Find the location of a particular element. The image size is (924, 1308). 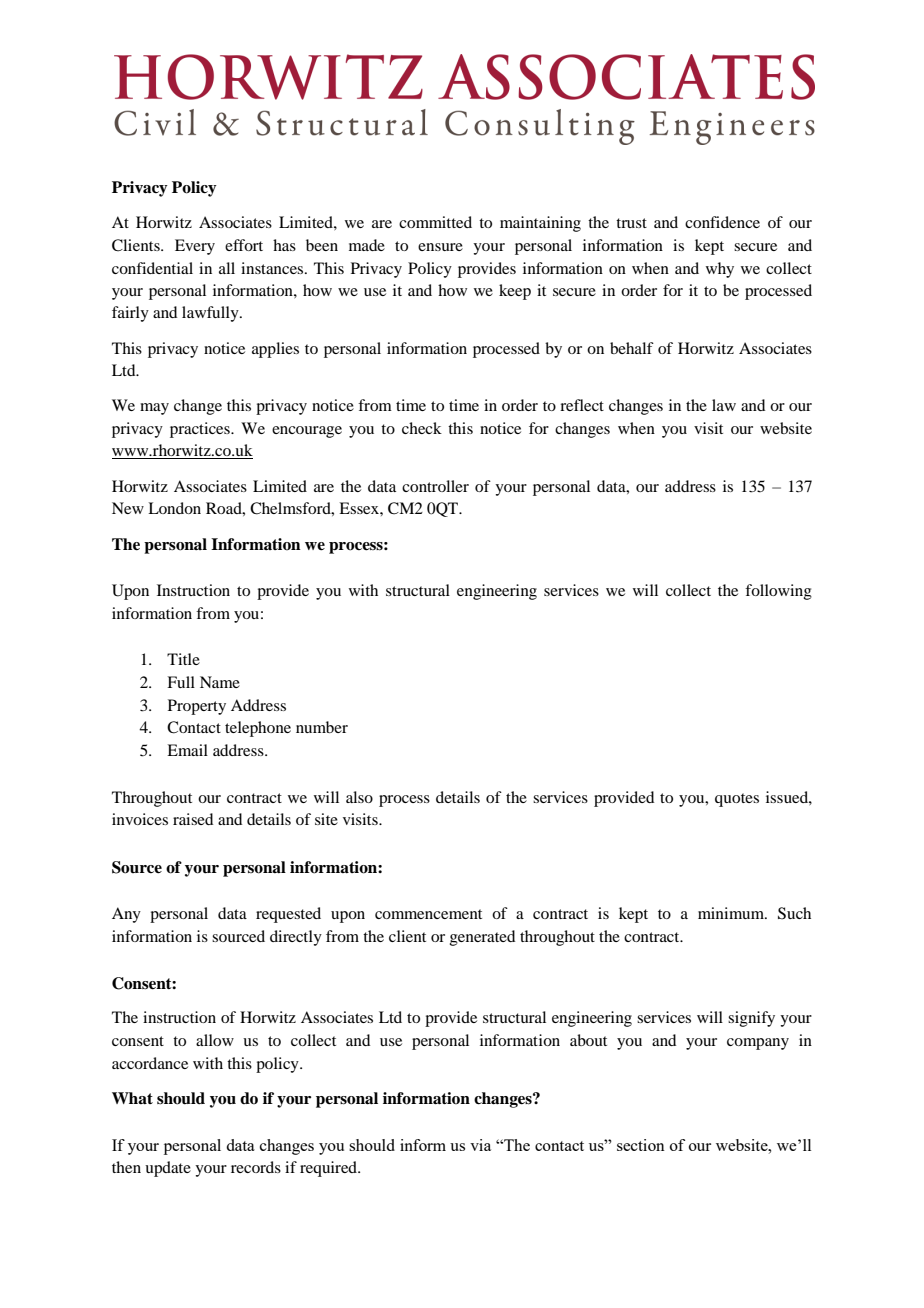

Property is located at coordinates (197, 707).
